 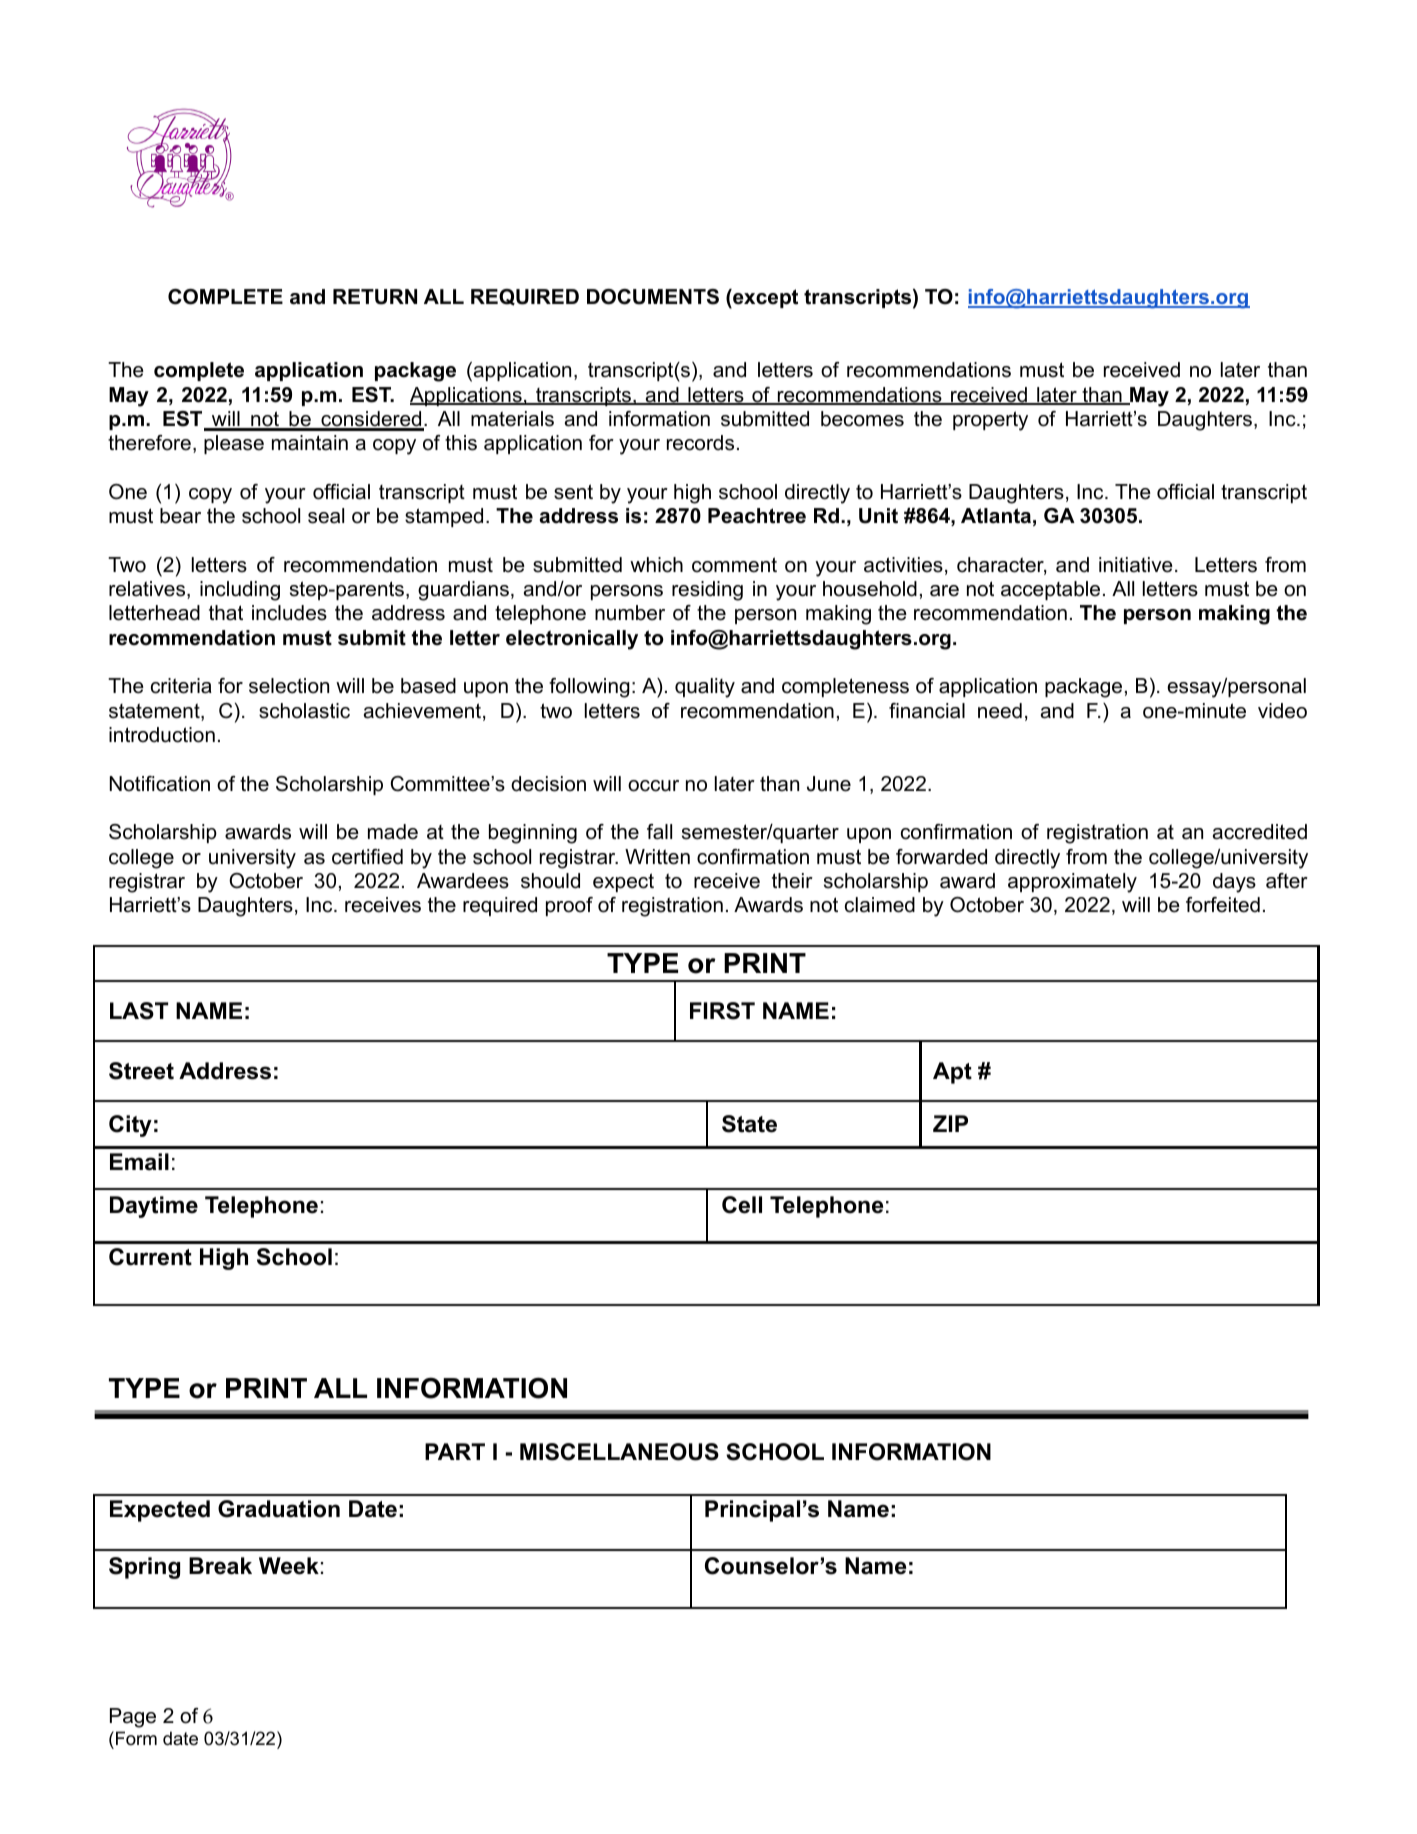 I want to click on property, so click(x=990, y=421).
